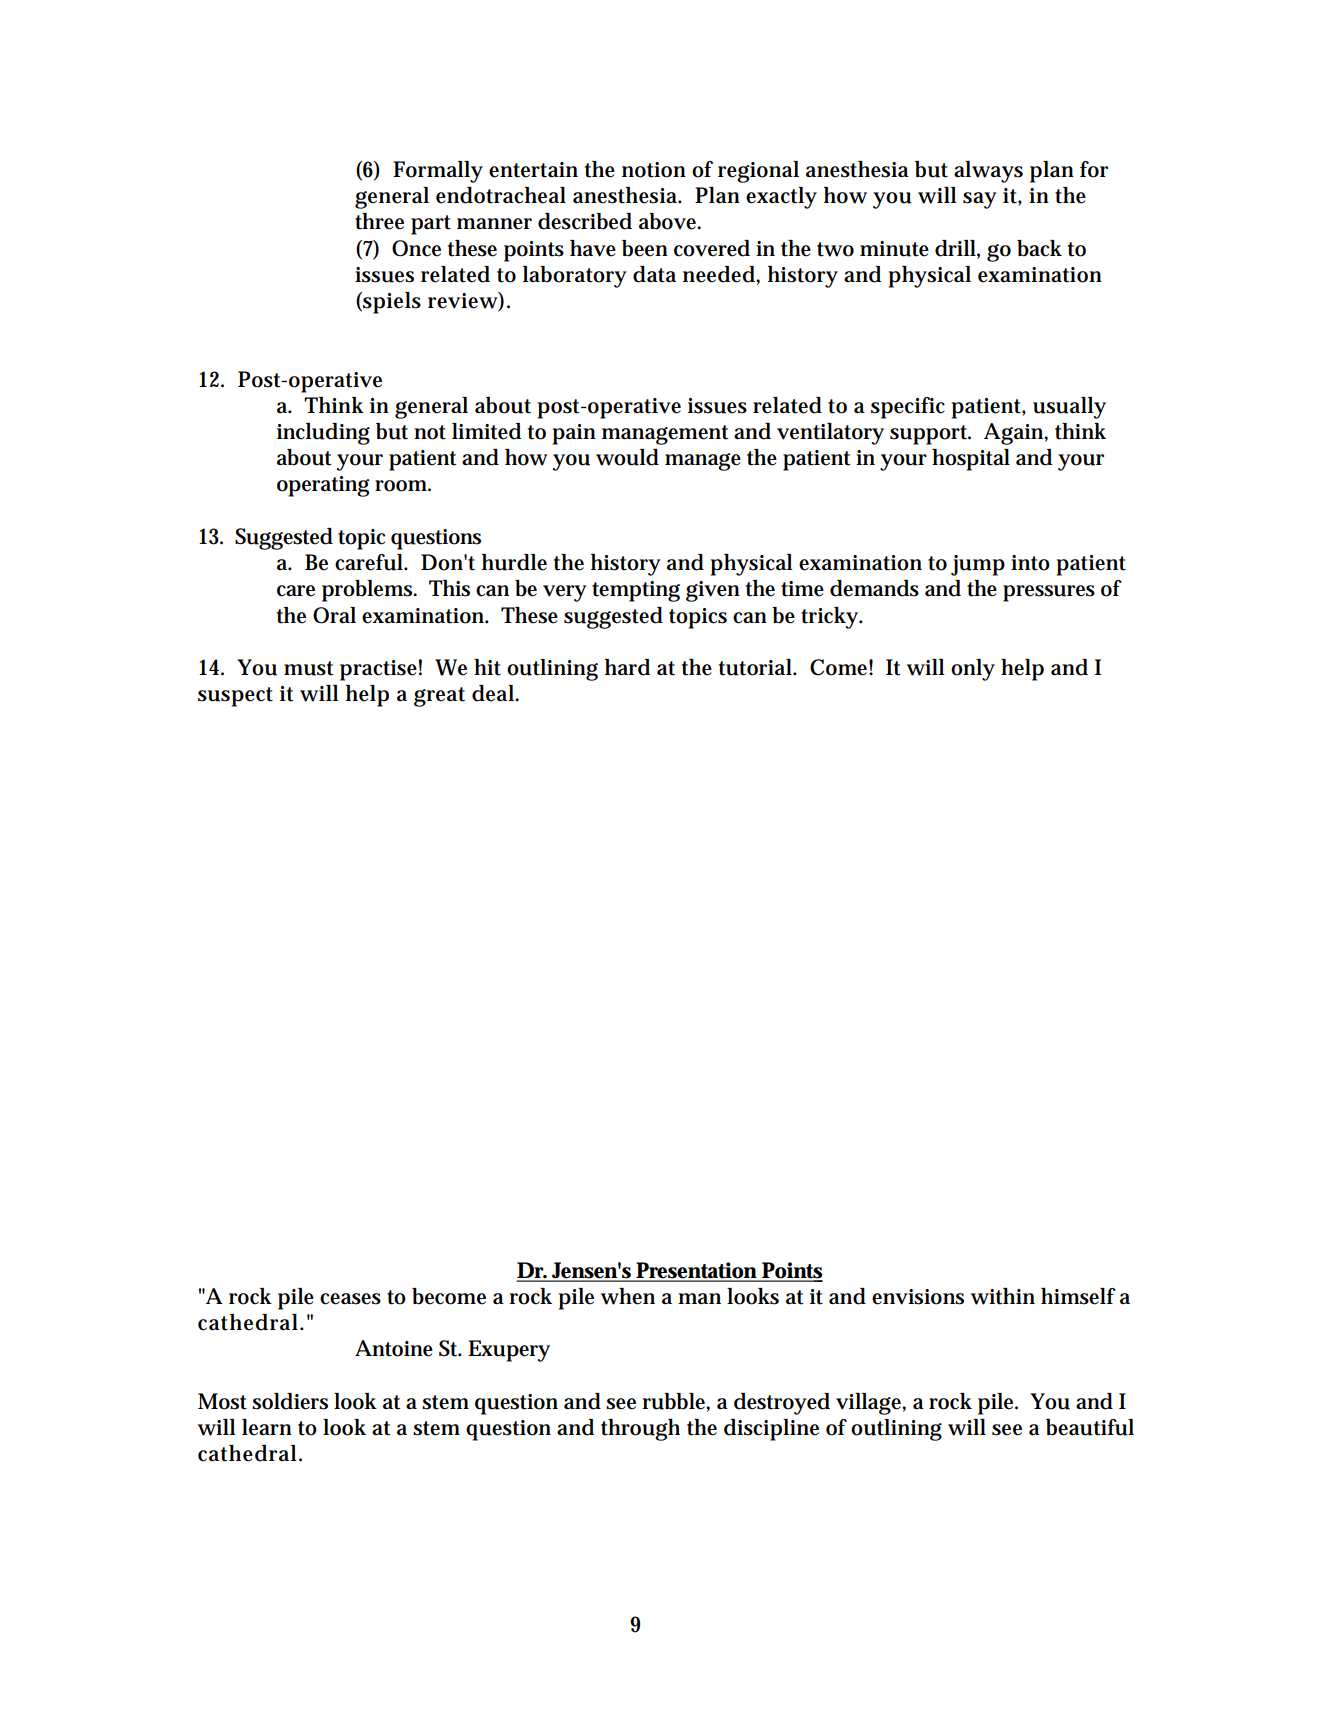 This screenshot has height=1730, width=1337. I want to click on beautiful, so click(1090, 1427).
